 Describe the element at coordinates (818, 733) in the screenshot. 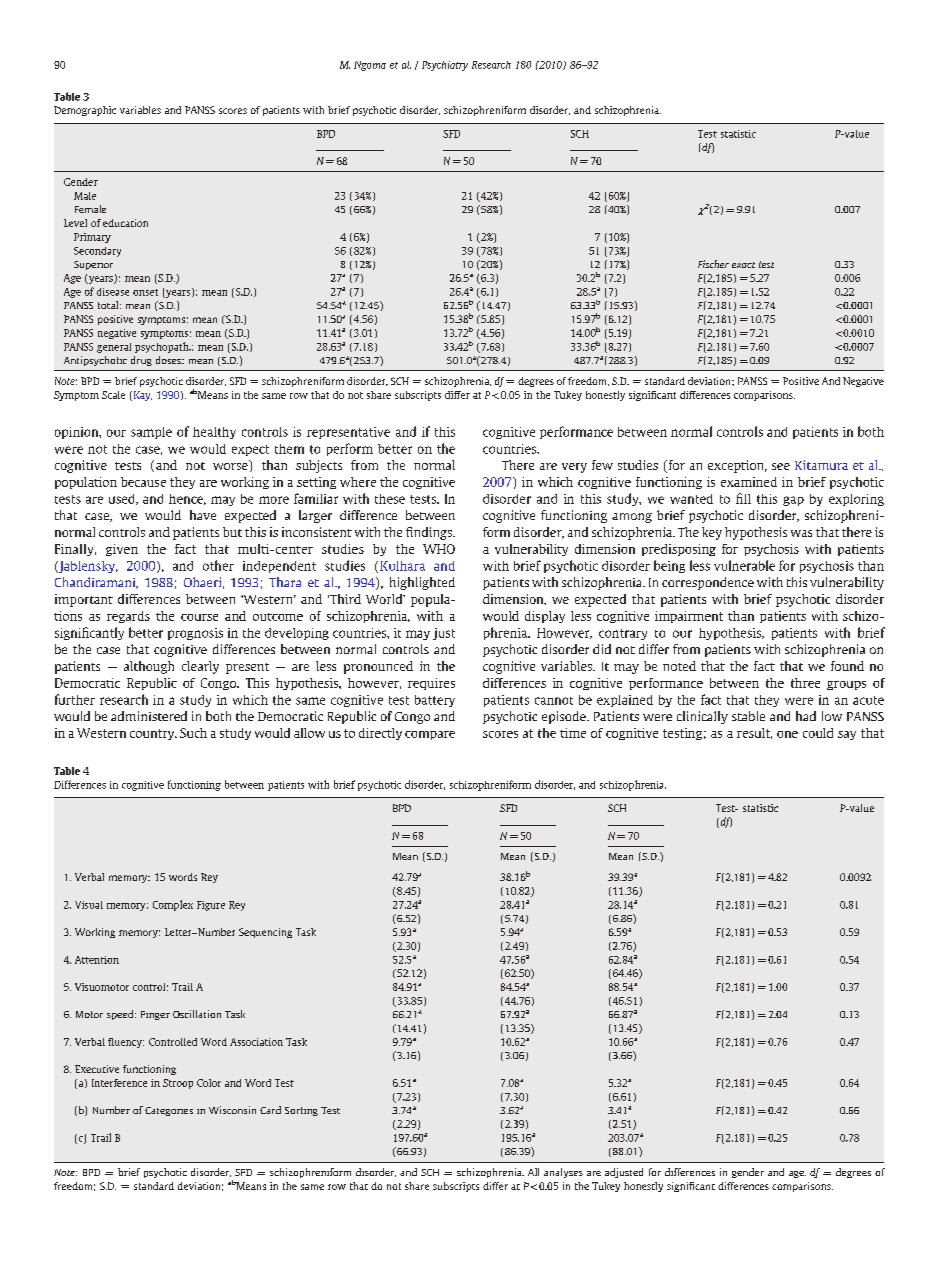

I see `could` at that location.
